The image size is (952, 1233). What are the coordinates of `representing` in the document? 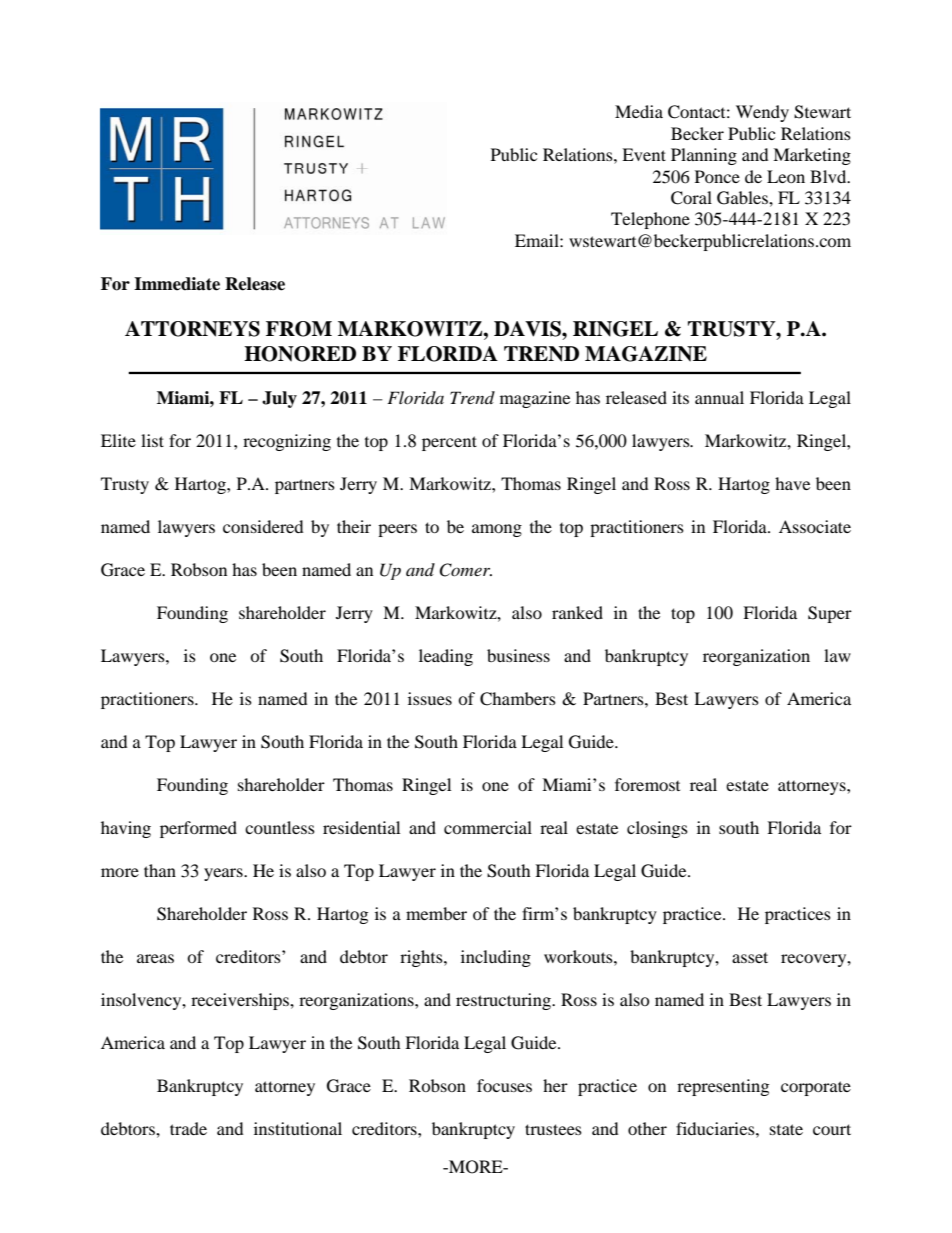 It's located at (723, 1087).
